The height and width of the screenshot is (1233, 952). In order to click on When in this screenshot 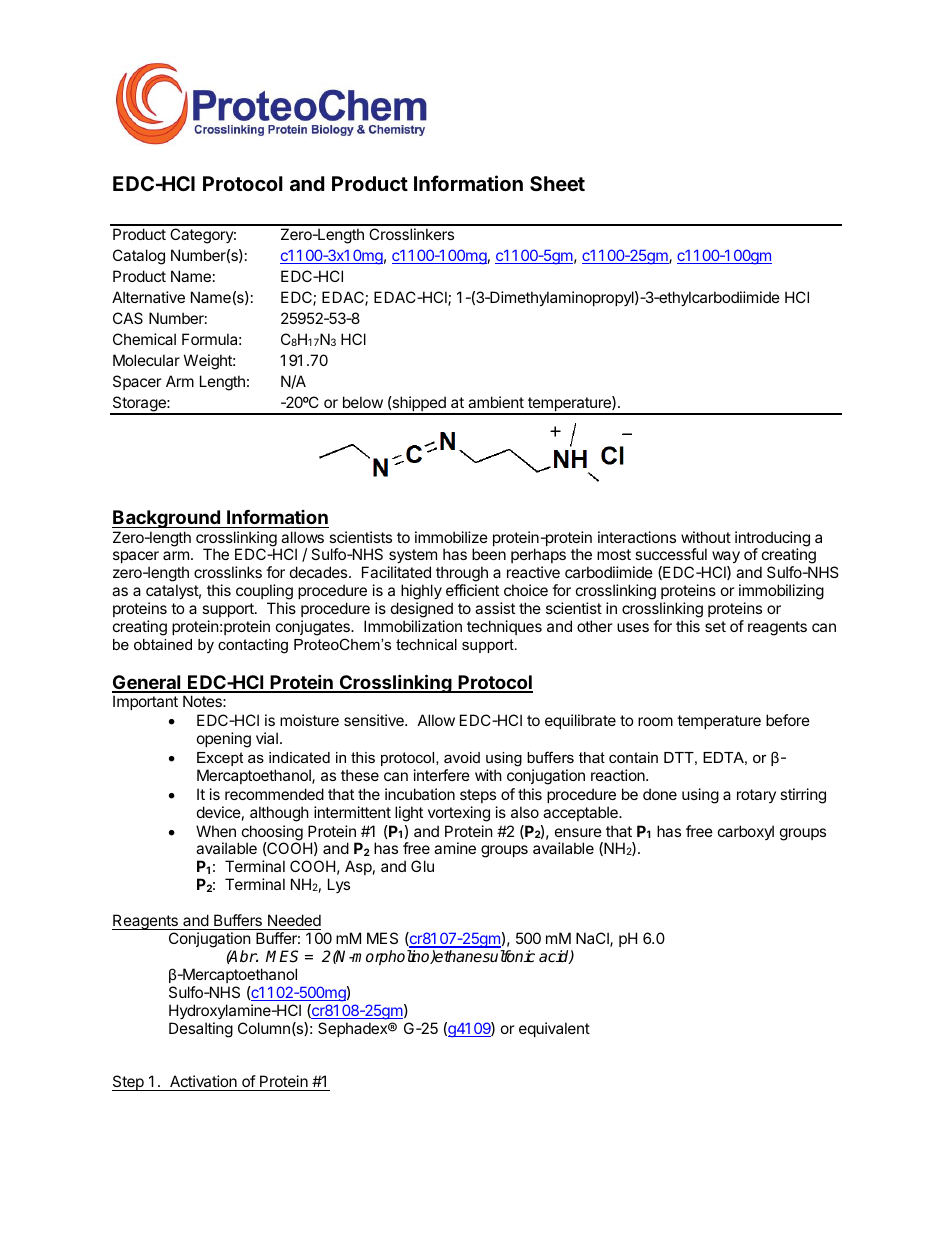, I will do `click(216, 831)`.
